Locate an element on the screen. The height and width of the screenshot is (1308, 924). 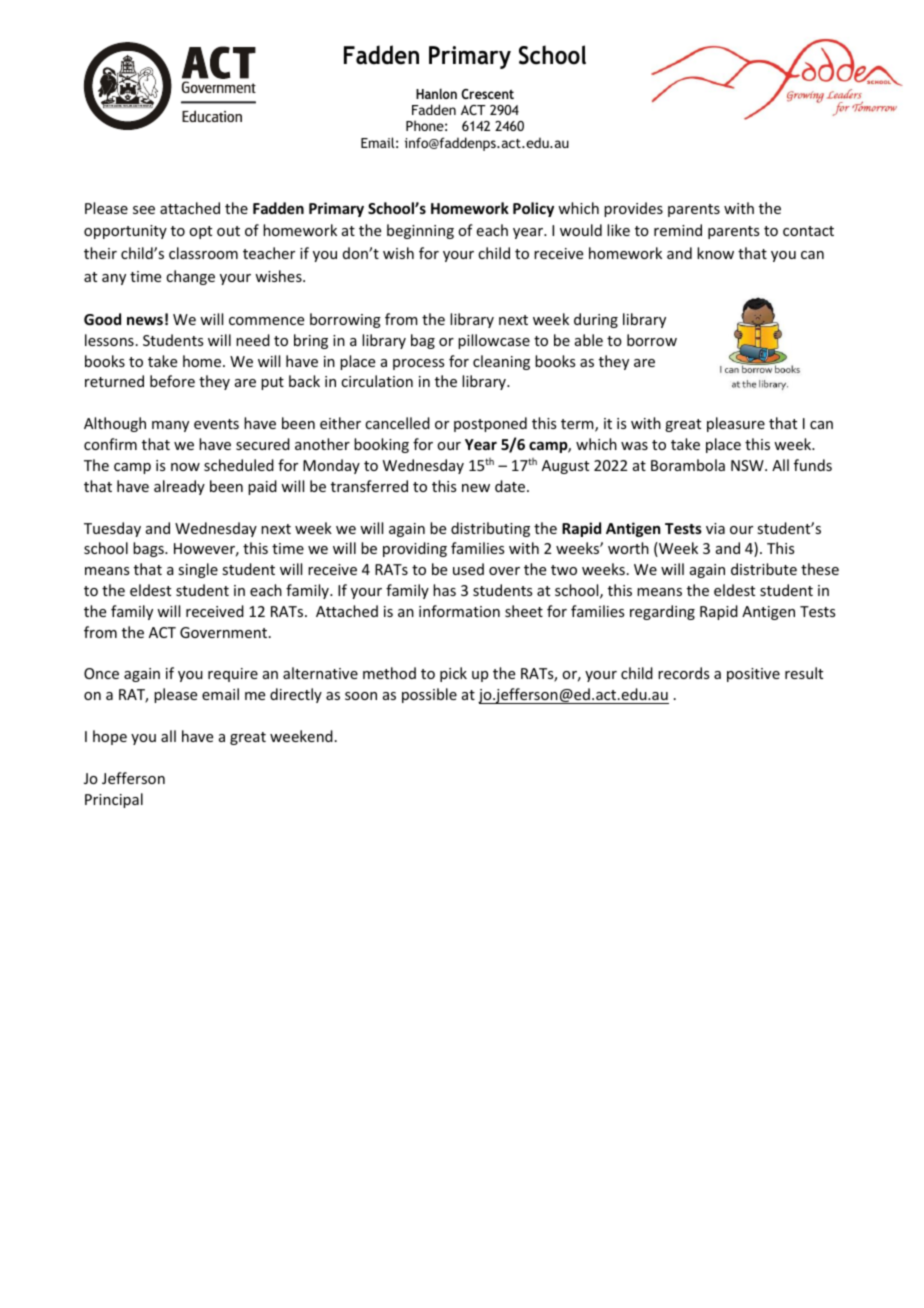
Principal is located at coordinates (114, 800).
